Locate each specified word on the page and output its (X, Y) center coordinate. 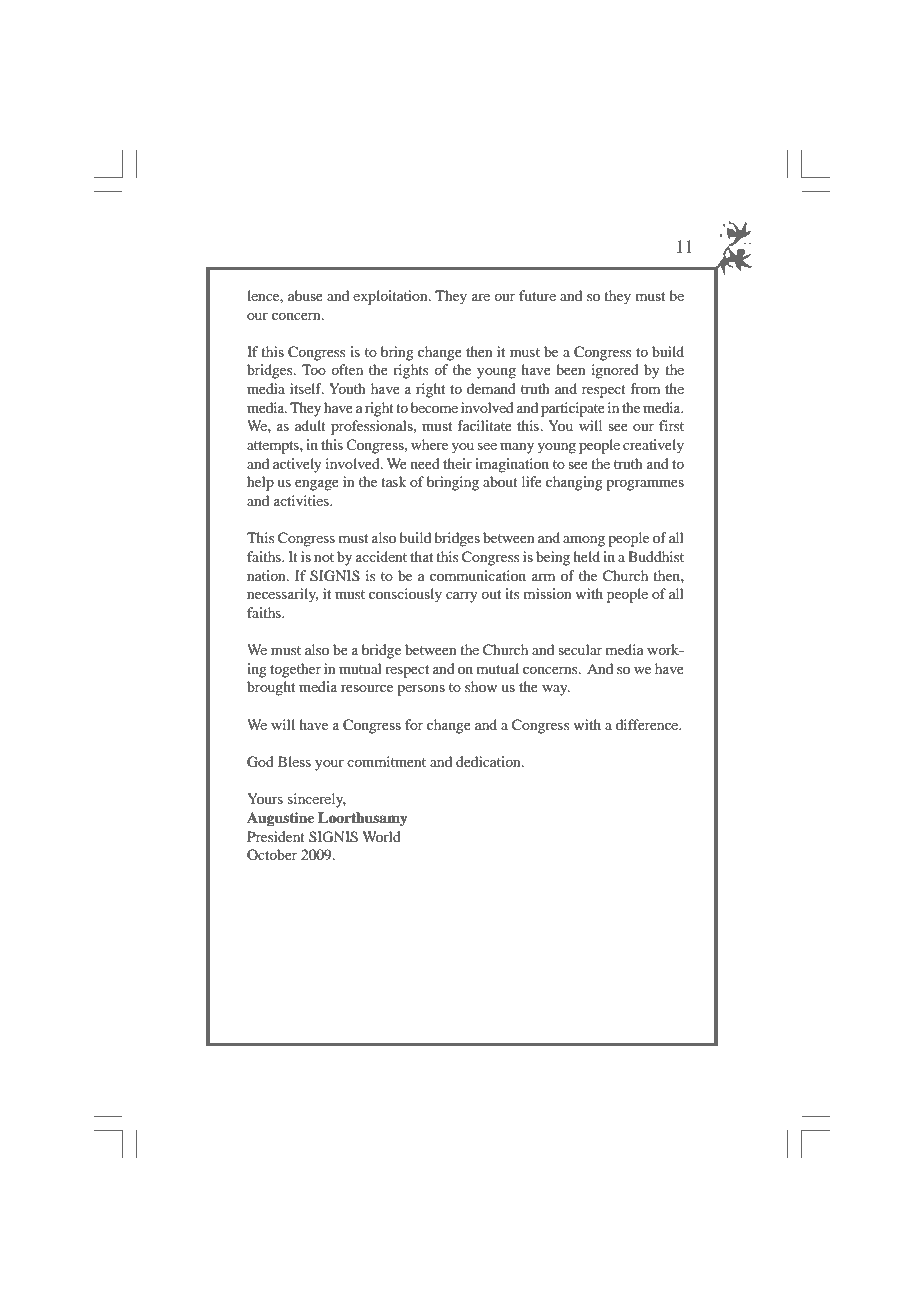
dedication (489, 761)
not (324, 557)
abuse (305, 295)
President (276, 836)
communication (478, 575)
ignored (615, 371)
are (481, 297)
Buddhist (656, 556)
